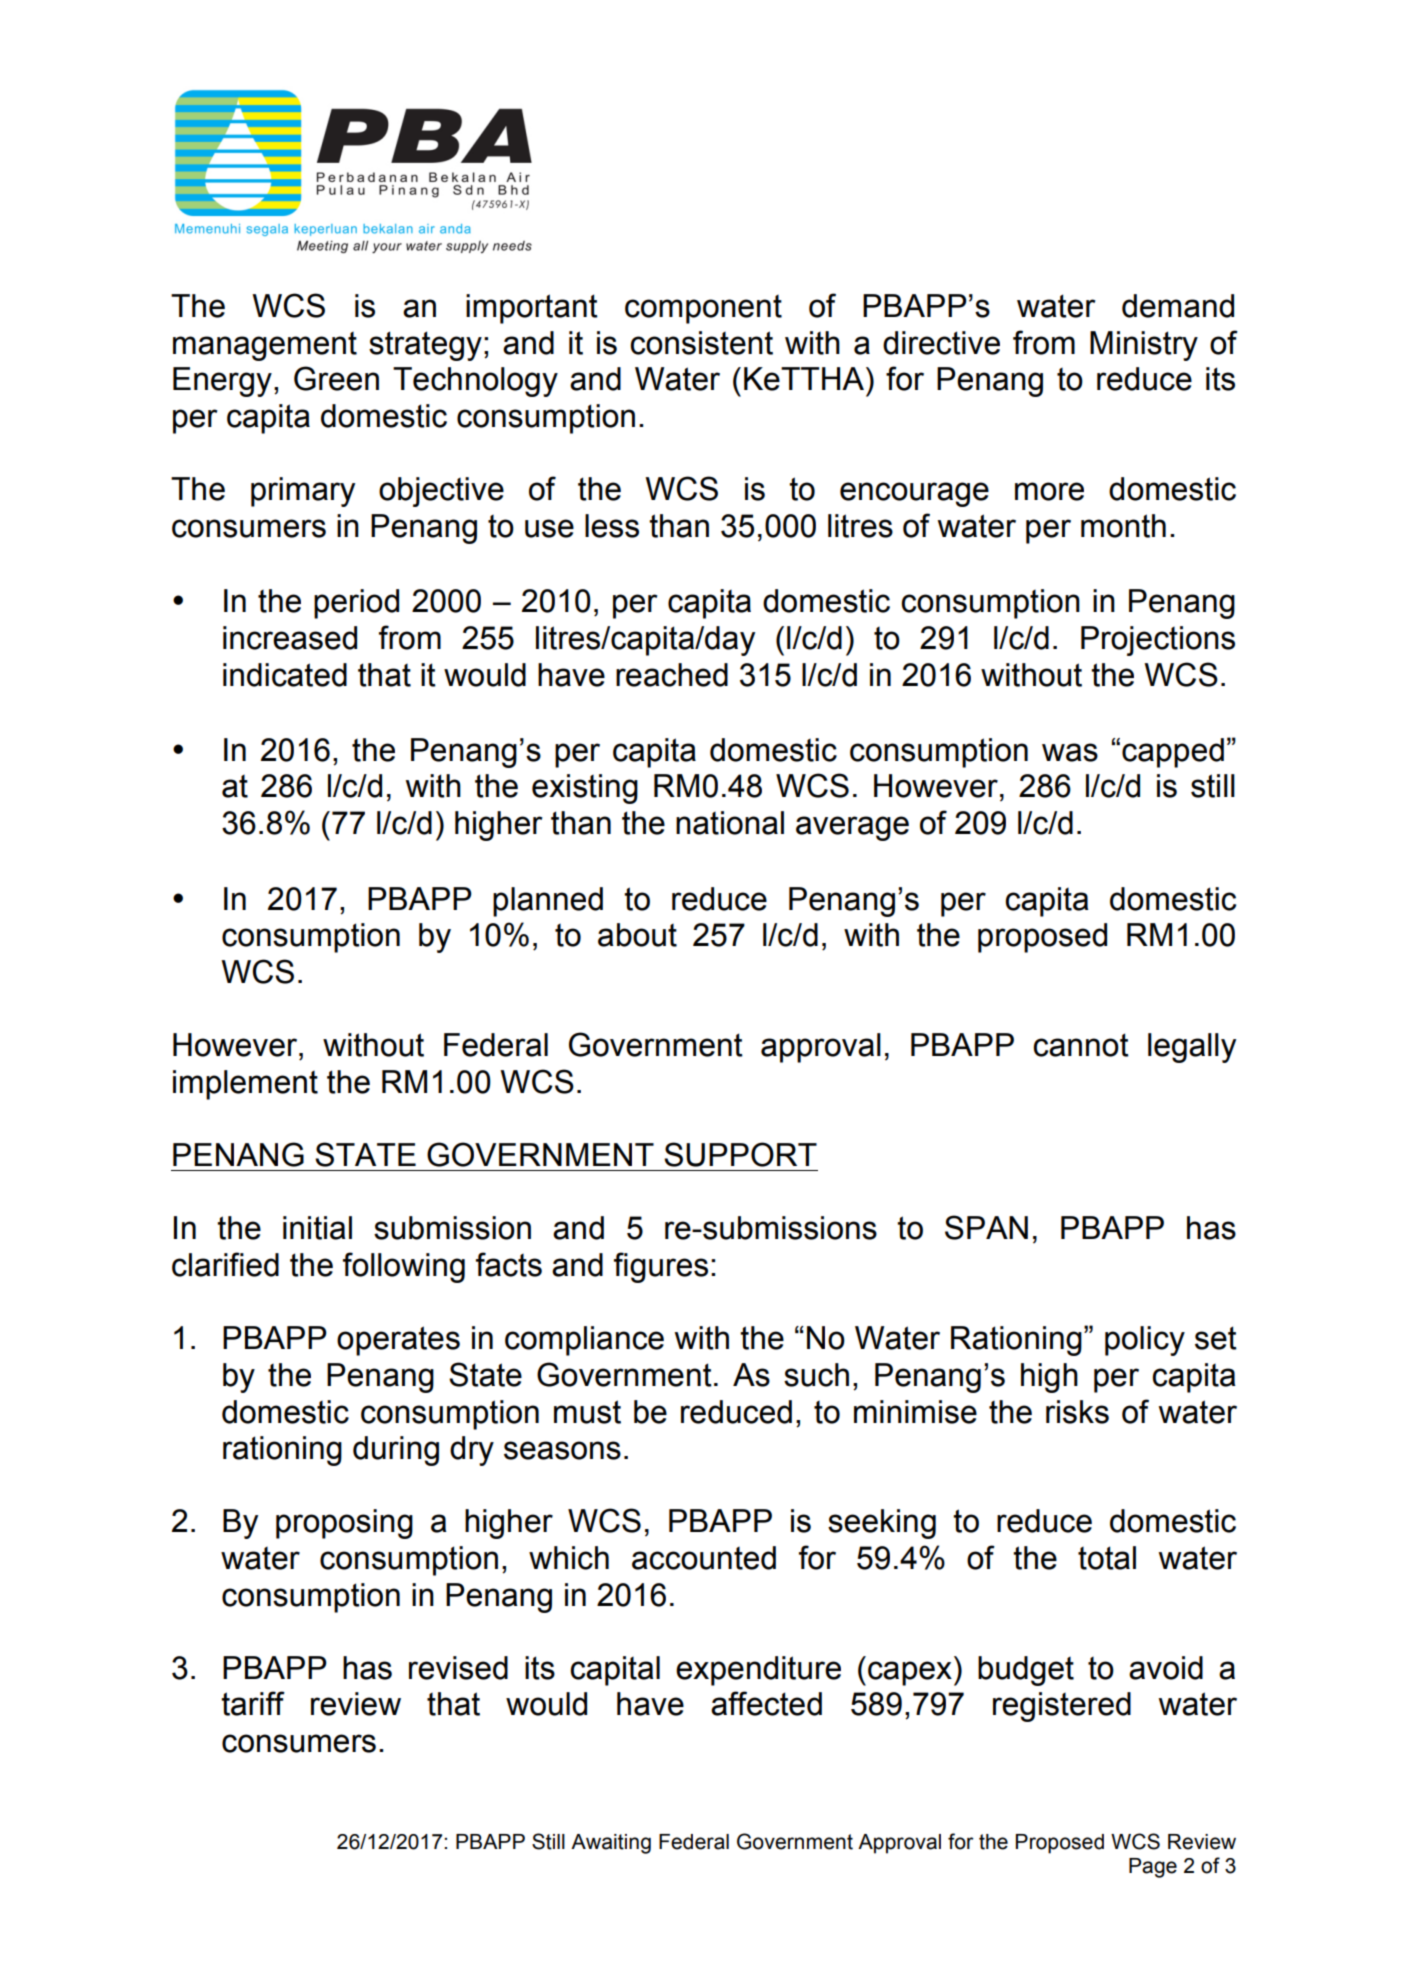 The image size is (1405, 1987). What do you see at coordinates (245, 1085) in the screenshot?
I see `implement` at bounding box center [245, 1085].
